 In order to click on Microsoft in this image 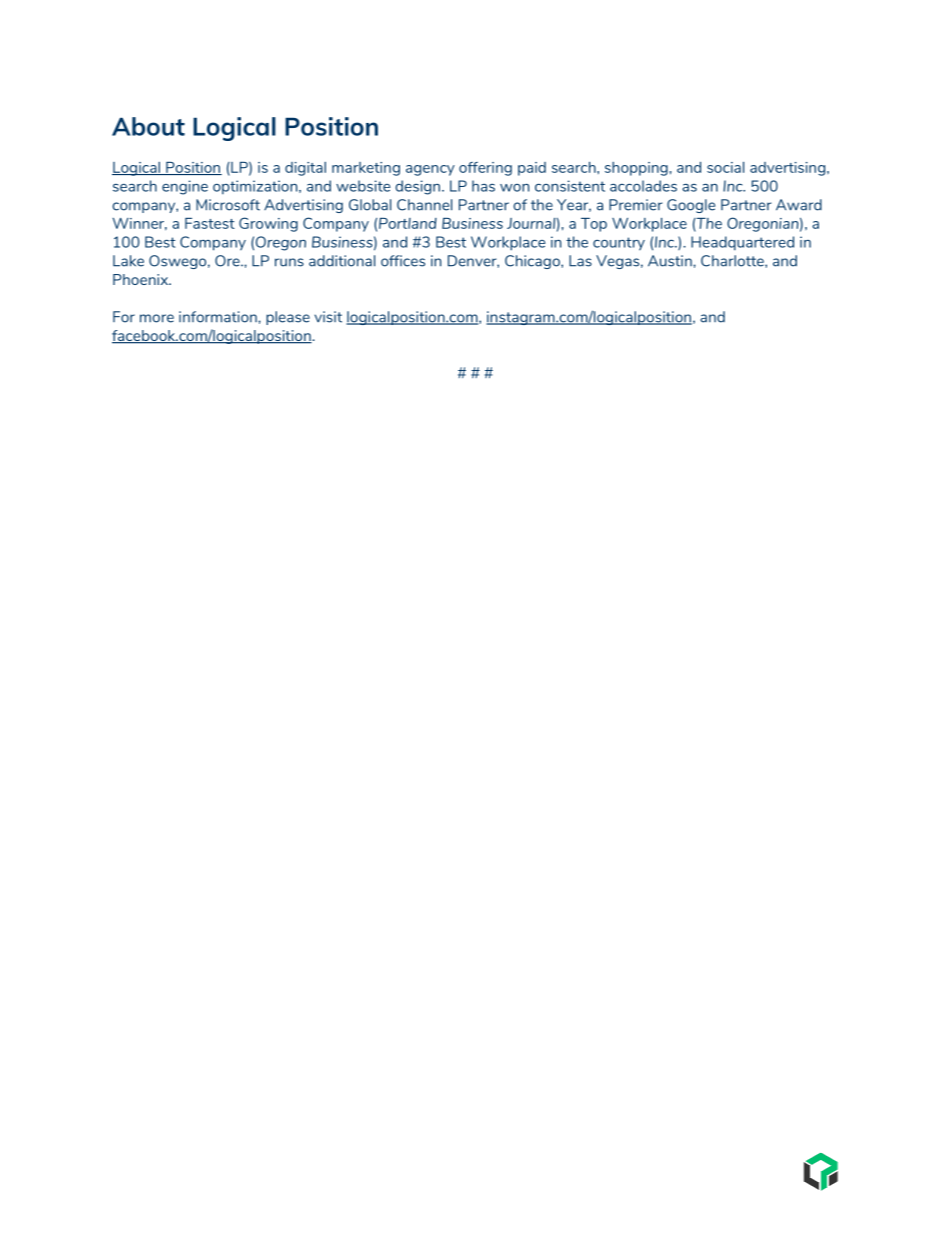, I will do `click(228, 205)`.
